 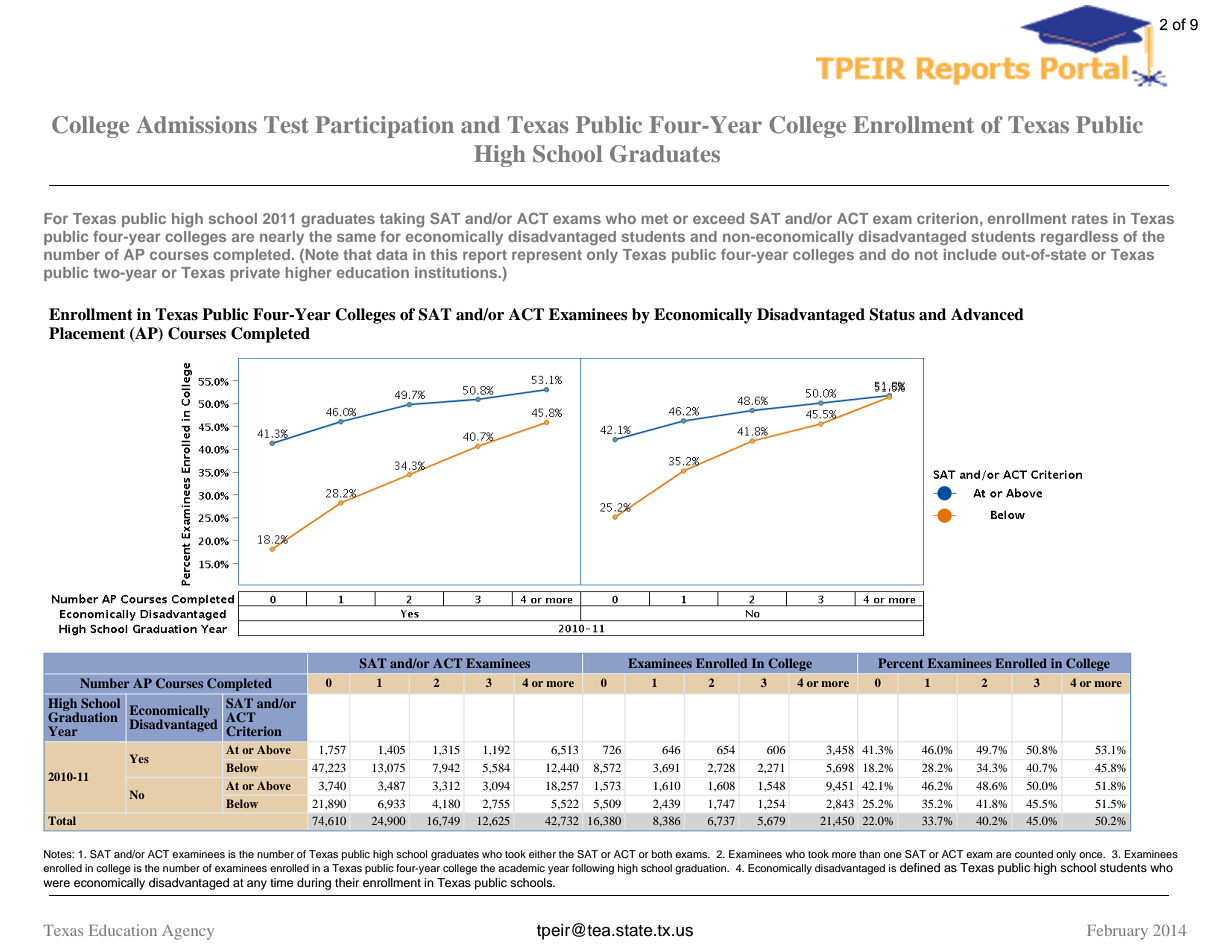 What do you see at coordinates (457, 272) in the screenshot?
I see `institutions` at bounding box center [457, 272].
